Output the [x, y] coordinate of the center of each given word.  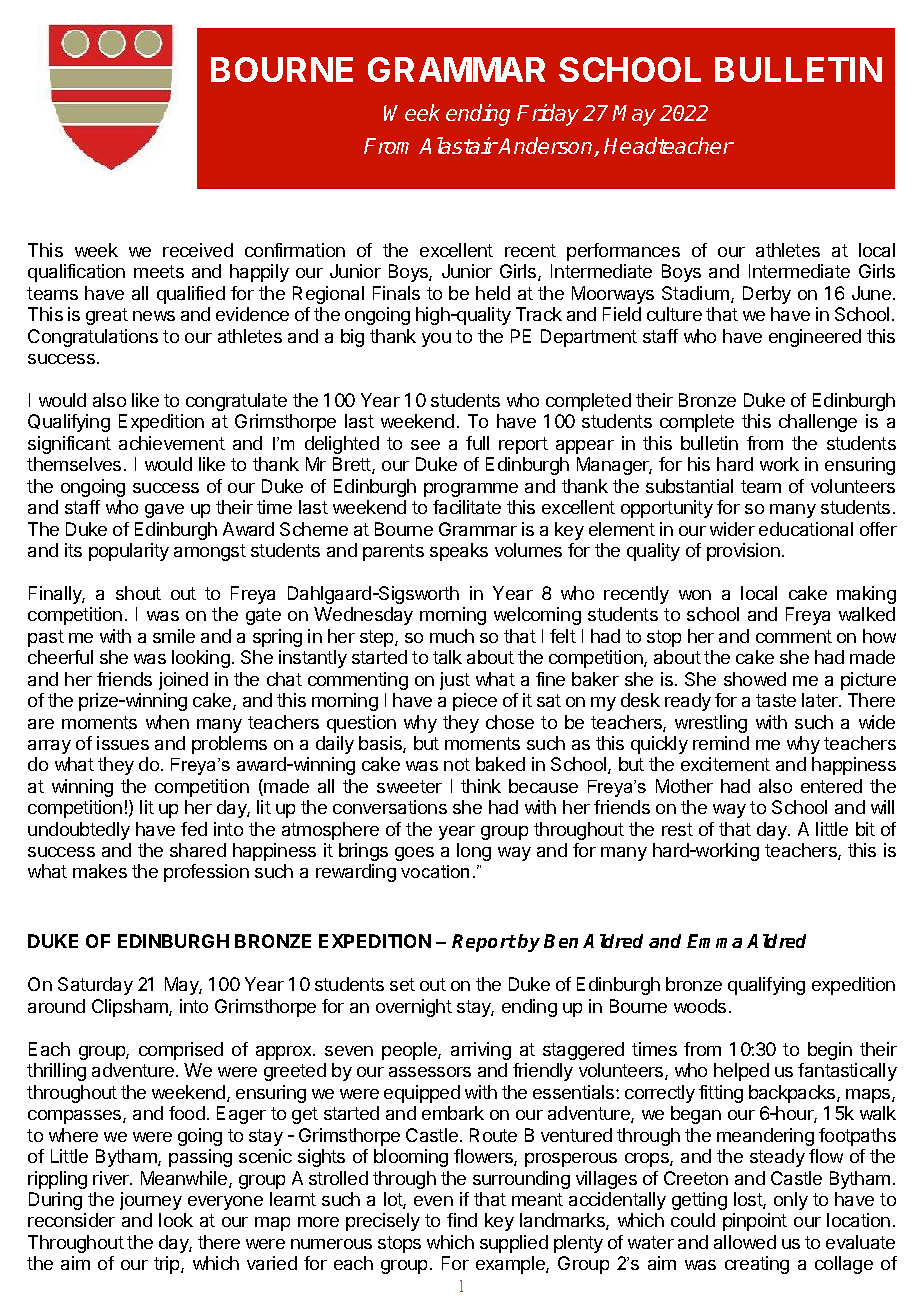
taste [776, 700]
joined [183, 681]
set [402, 984]
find [462, 1220]
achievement [172, 443]
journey [151, 1201]
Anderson [546, 147]
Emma [714, 941]
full [477, 443]
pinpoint [755, 1222]
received [198, 250]
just [455, 681]
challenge [818, 423]
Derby [767, 295]
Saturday [95, 986]
